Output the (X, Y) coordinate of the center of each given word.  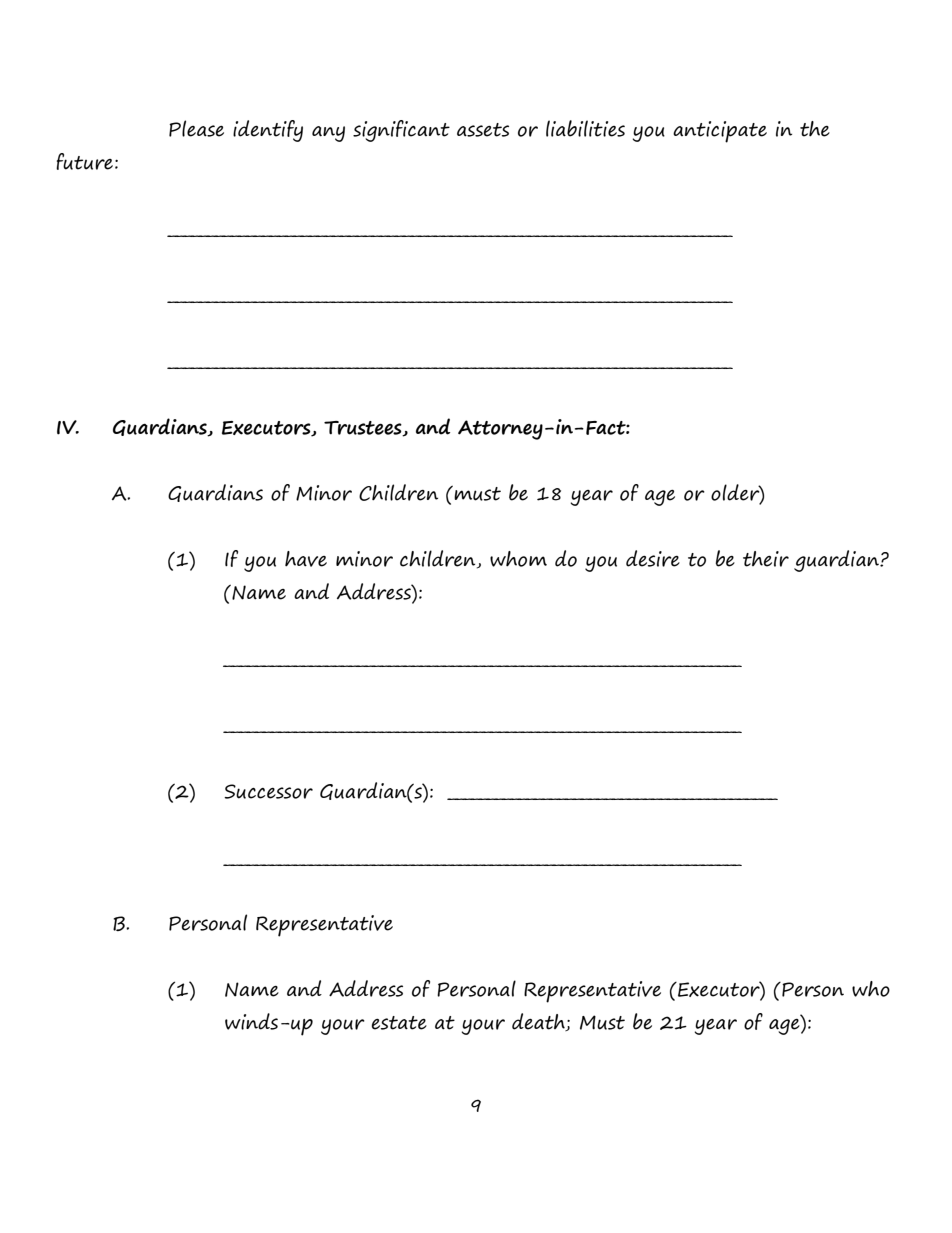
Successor (268, 791)
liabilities (585, 128)
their (766, 559)
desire (653, 558)
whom (518, 559)
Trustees (364, 429)
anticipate (720, 132)
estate (399, 1023)
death (539, 1022)
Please (196, 128)
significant (401, 131)
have (306, 559)
